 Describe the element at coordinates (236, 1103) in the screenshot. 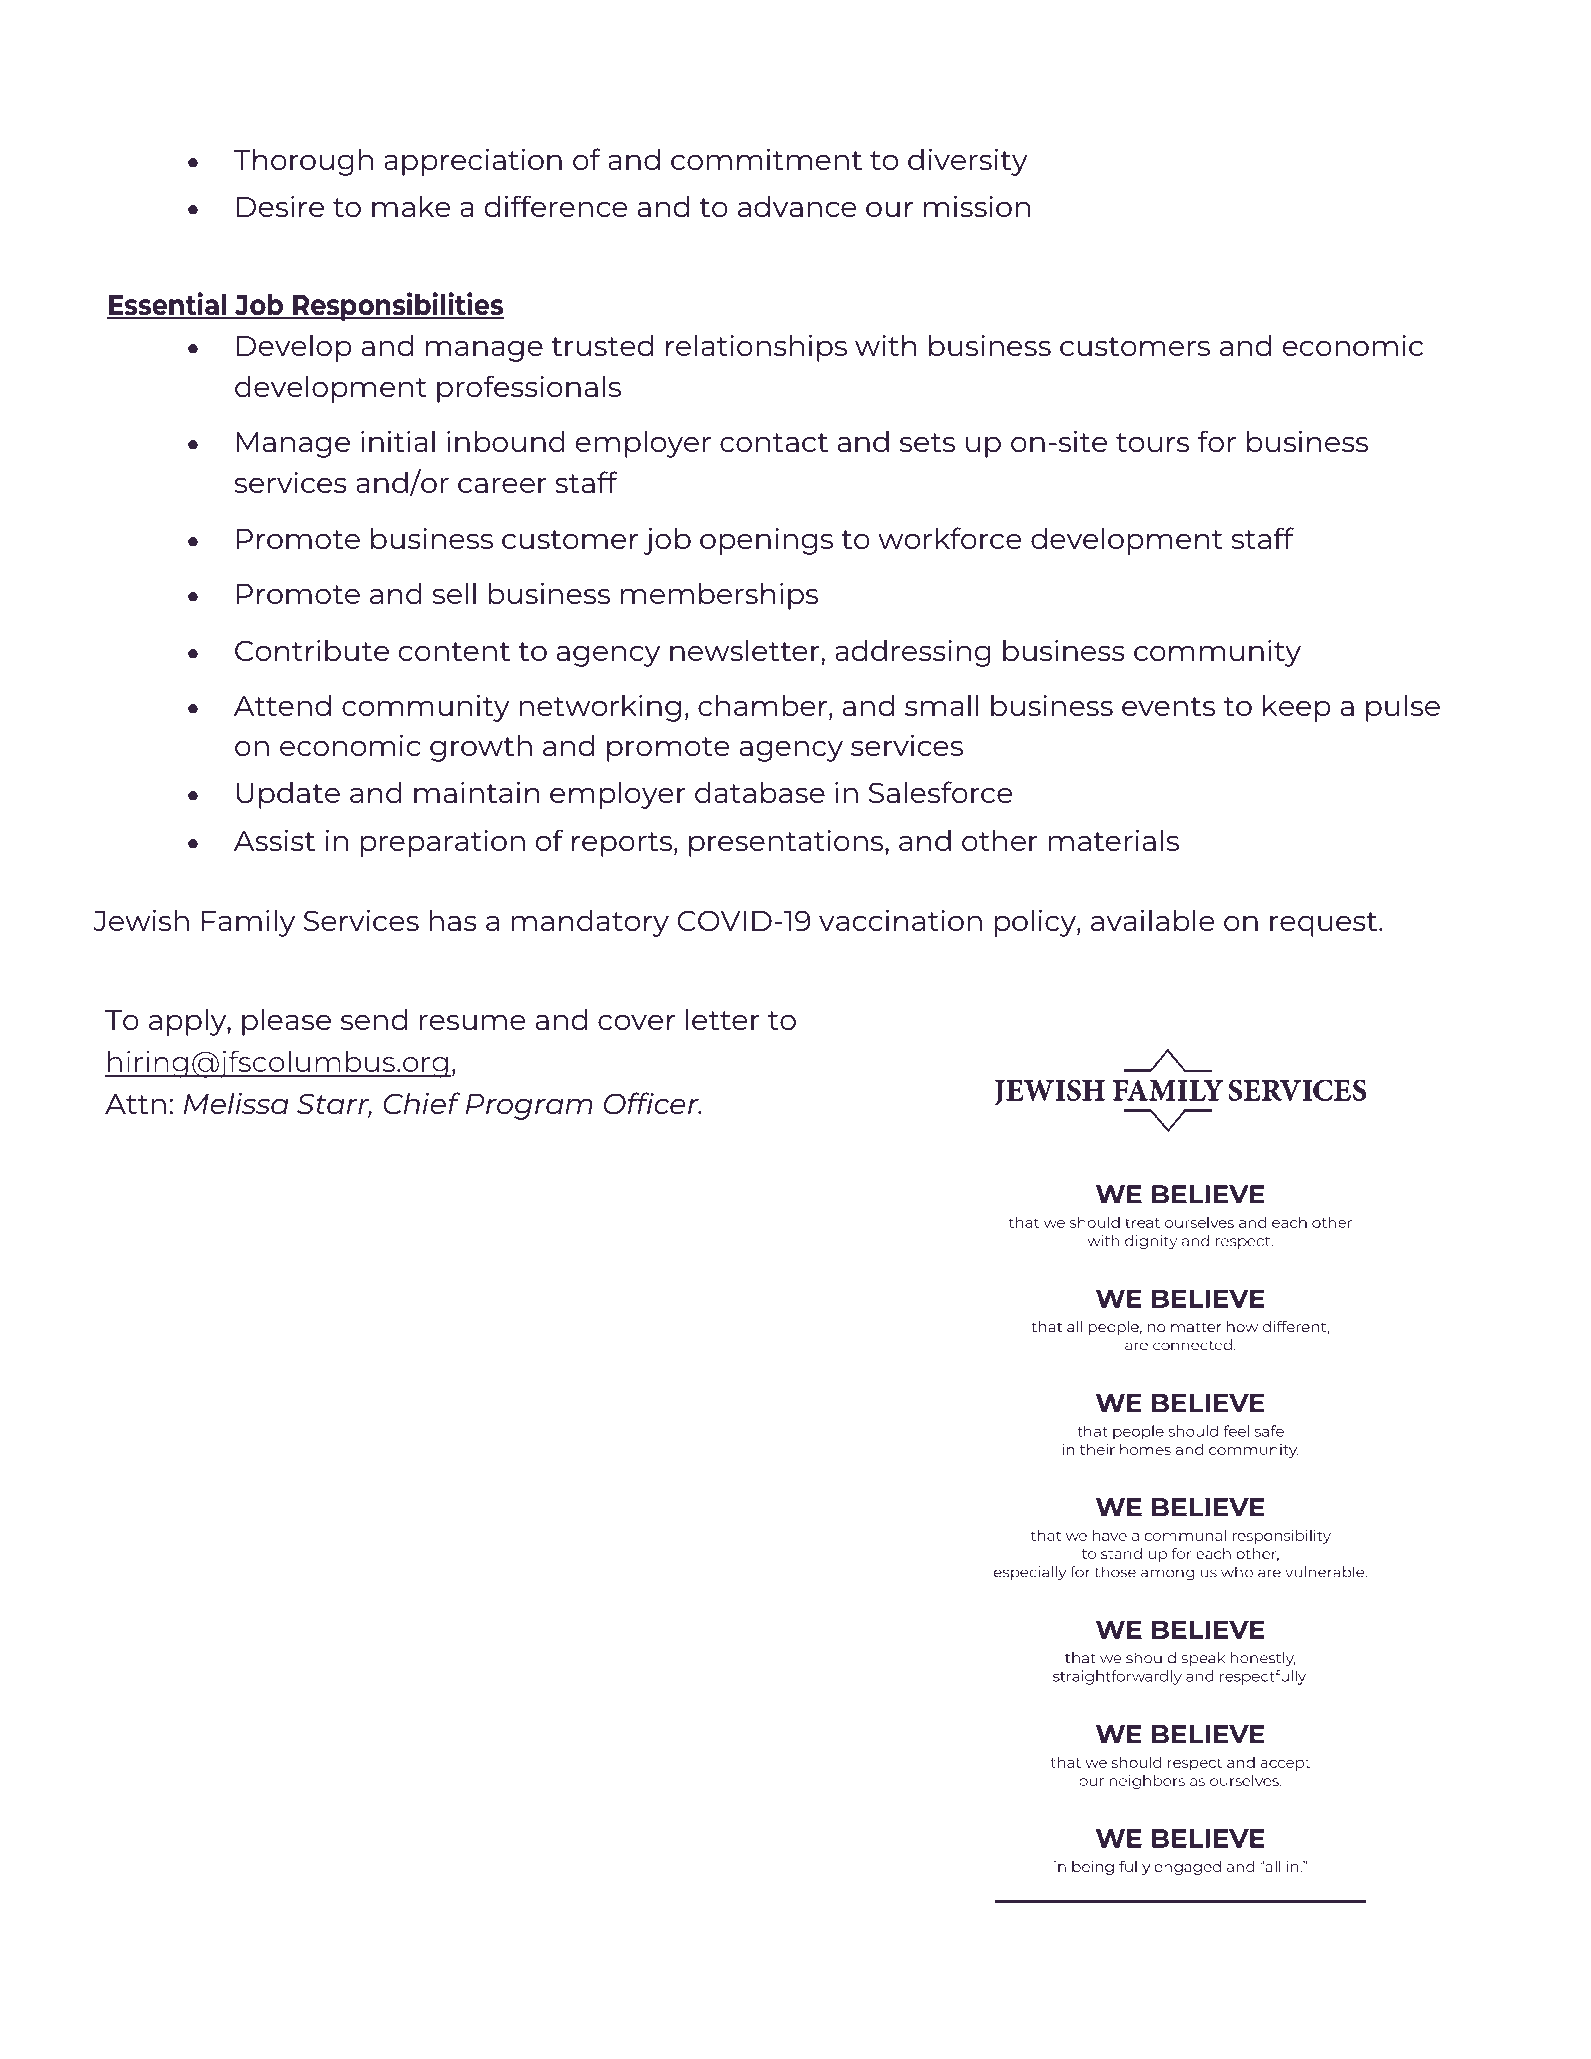

I see `Melissa` at that location.
